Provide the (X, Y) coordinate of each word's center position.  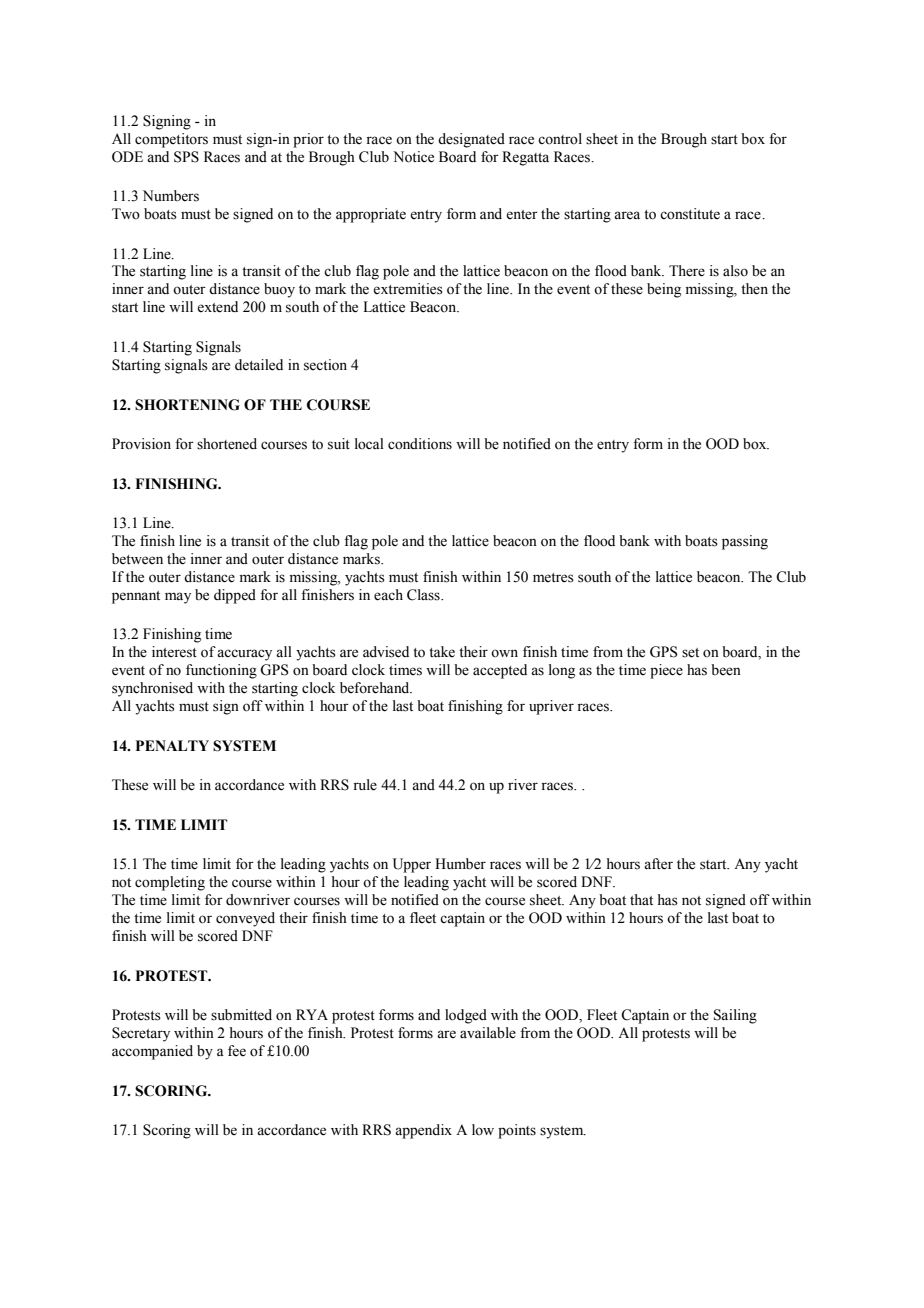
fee (237, 1051)
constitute (690, 214)
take (442, 652)
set (690, 653)
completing (170, 883)
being (664, 290)
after (658, 864)
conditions (420, 444)
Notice (413, 157)
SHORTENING (187, 405)
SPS (186, 157)
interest (174, 652)
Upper (412, 865)
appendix (423, 1131)
